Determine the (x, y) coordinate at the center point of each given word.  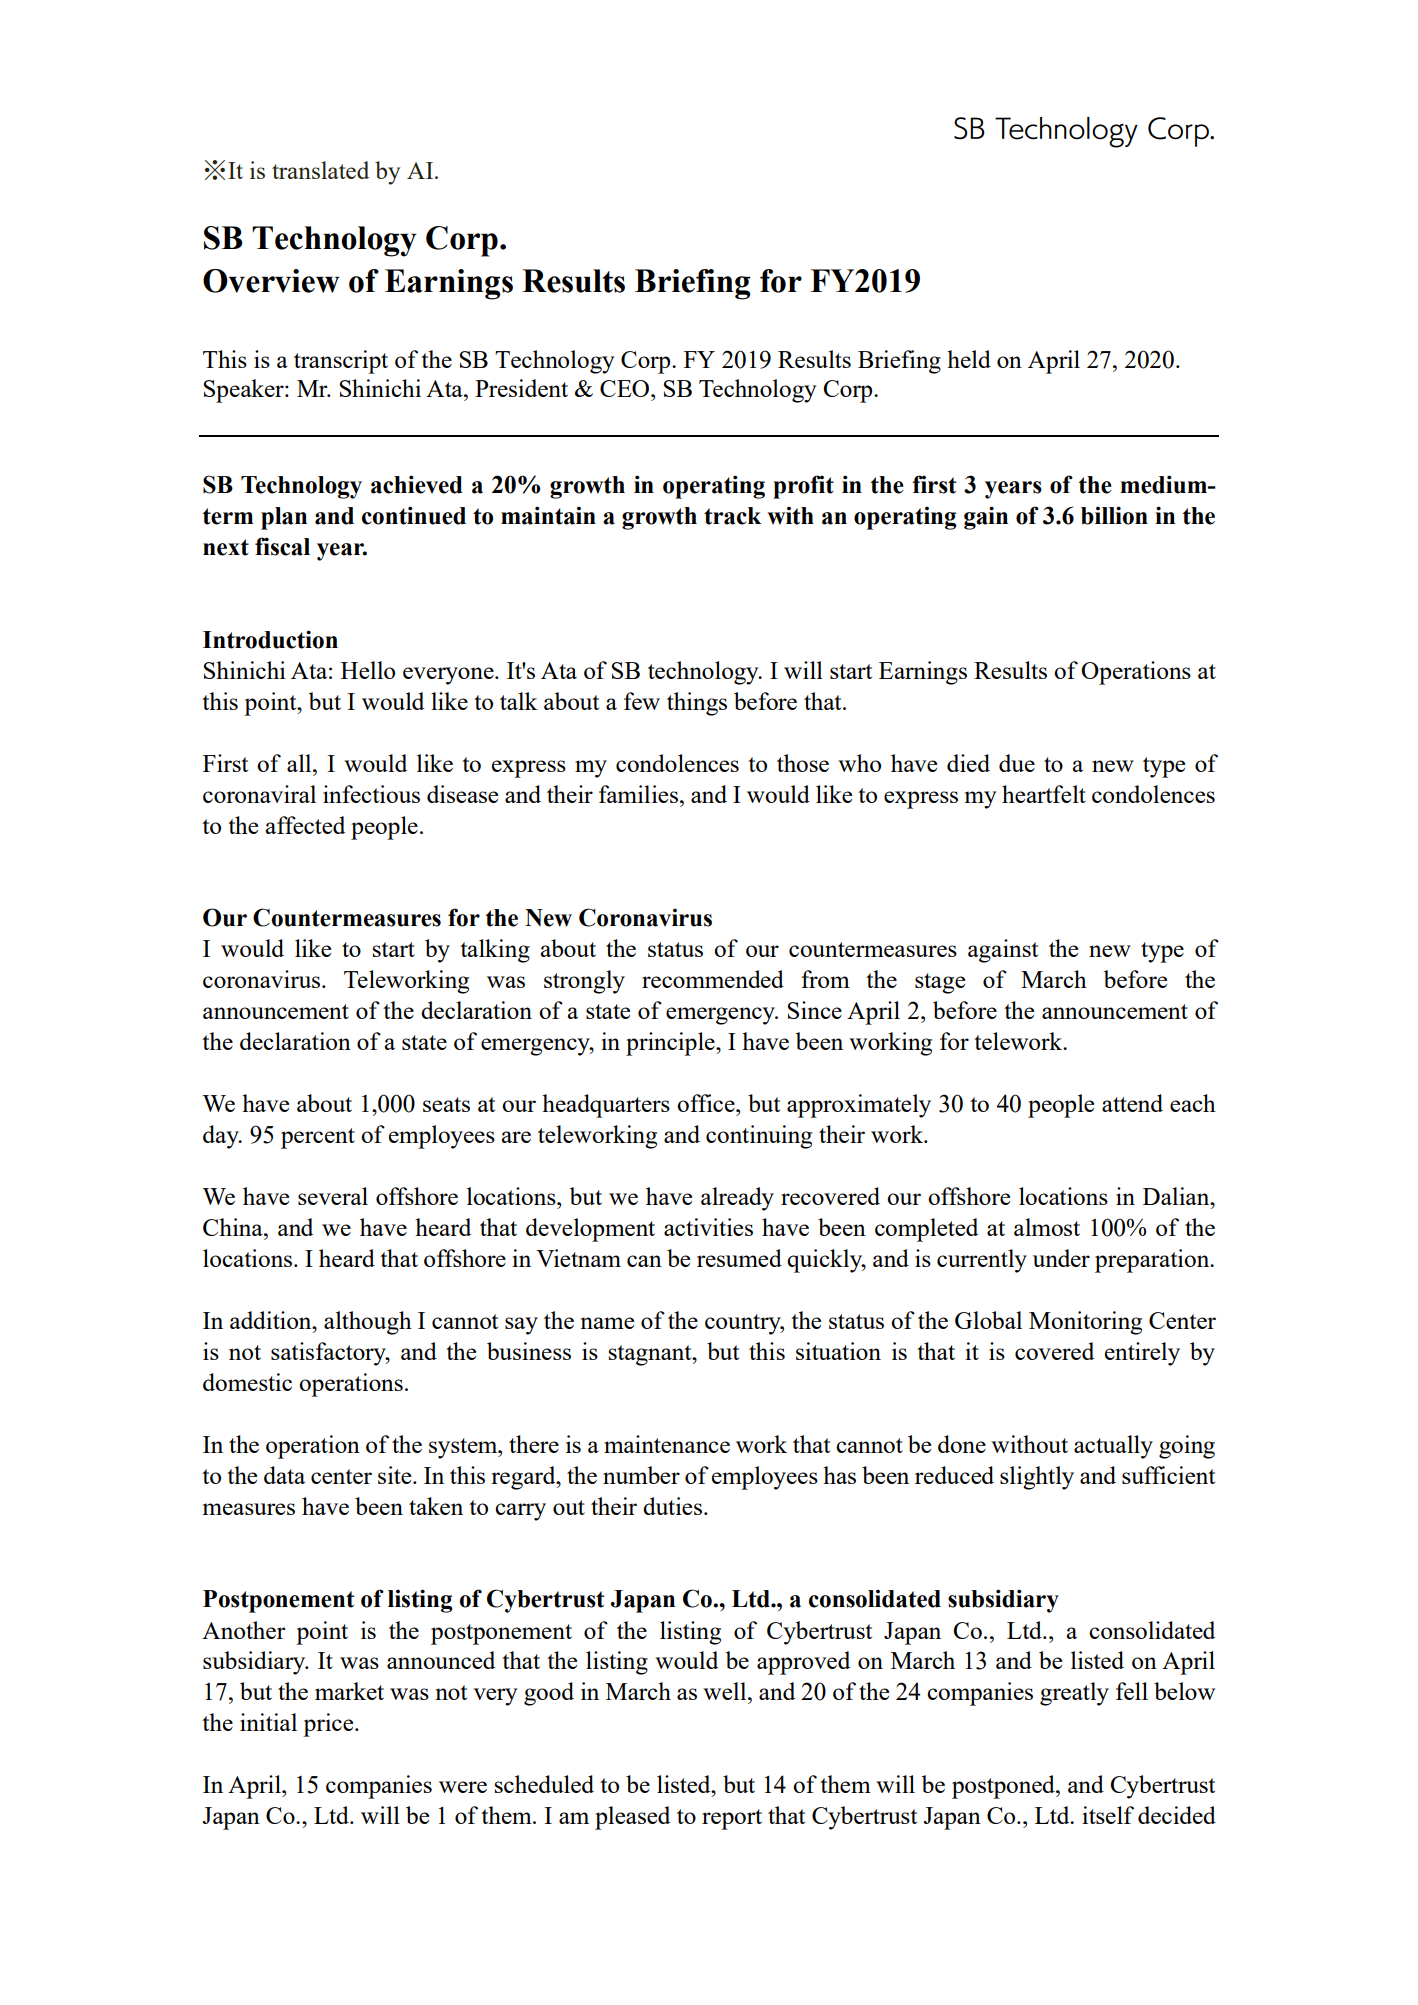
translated (320, 170)
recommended (713, 979)
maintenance (667, 1444)
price (329, 1725)
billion (1114, 515)
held (969, 359)
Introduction (270, 639)
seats (446, 1104)
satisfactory (329, 1354)
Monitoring (1085, 1323)
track (732, 516)
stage (940, 983)
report (732, 1819)
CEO (626, 388)
